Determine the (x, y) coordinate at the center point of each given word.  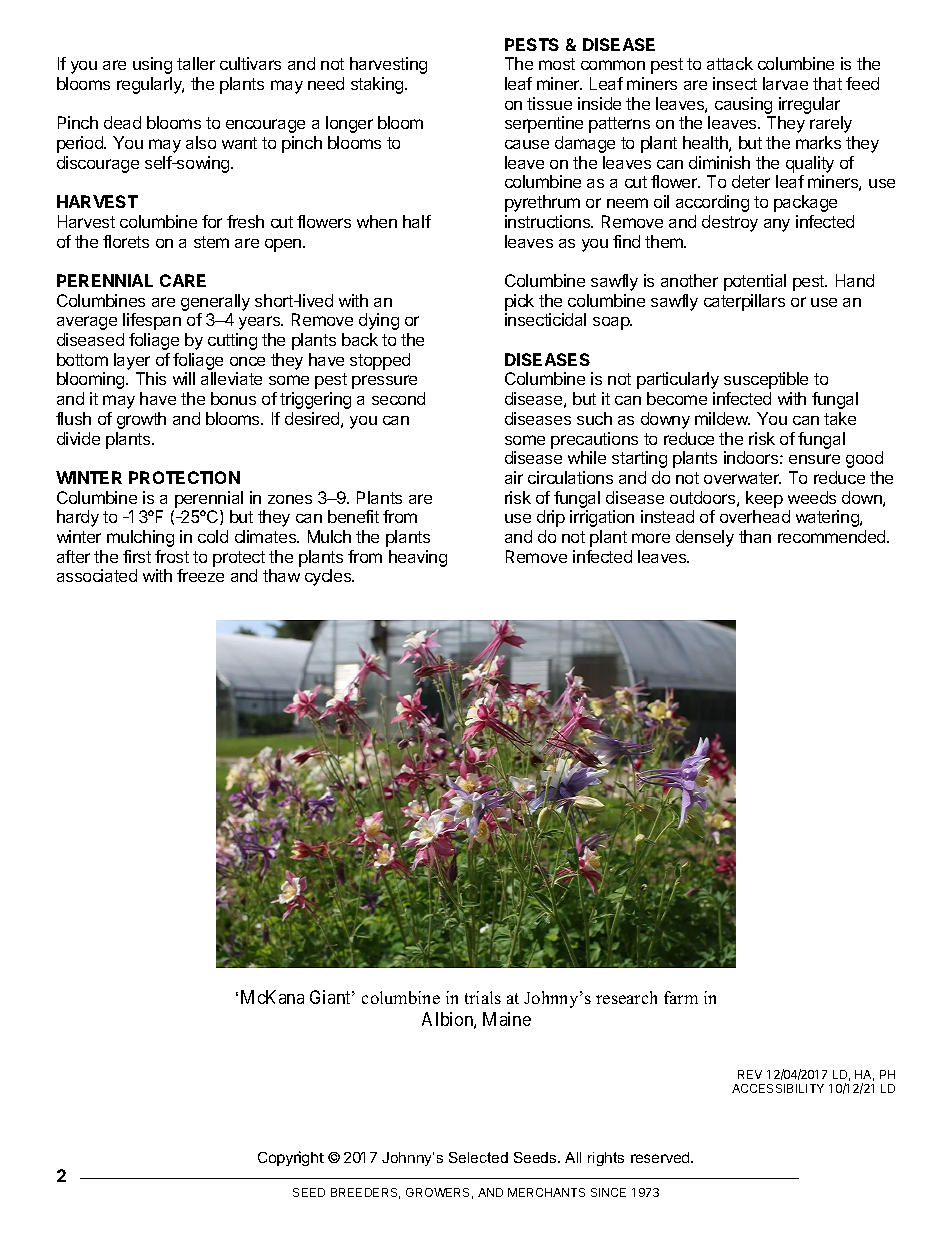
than (755, 536)
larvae (785, 83)
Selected (478, 1157)
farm (681, 997)
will (184, 378)
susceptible (766, 380)
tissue (549, 103)
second (398, 398)
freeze (200, 575)
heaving (418, 558)
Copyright (291, 1158)
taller (196, 63)
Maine (507, 1019)
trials (483, 997)
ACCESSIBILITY (778, 1088)
